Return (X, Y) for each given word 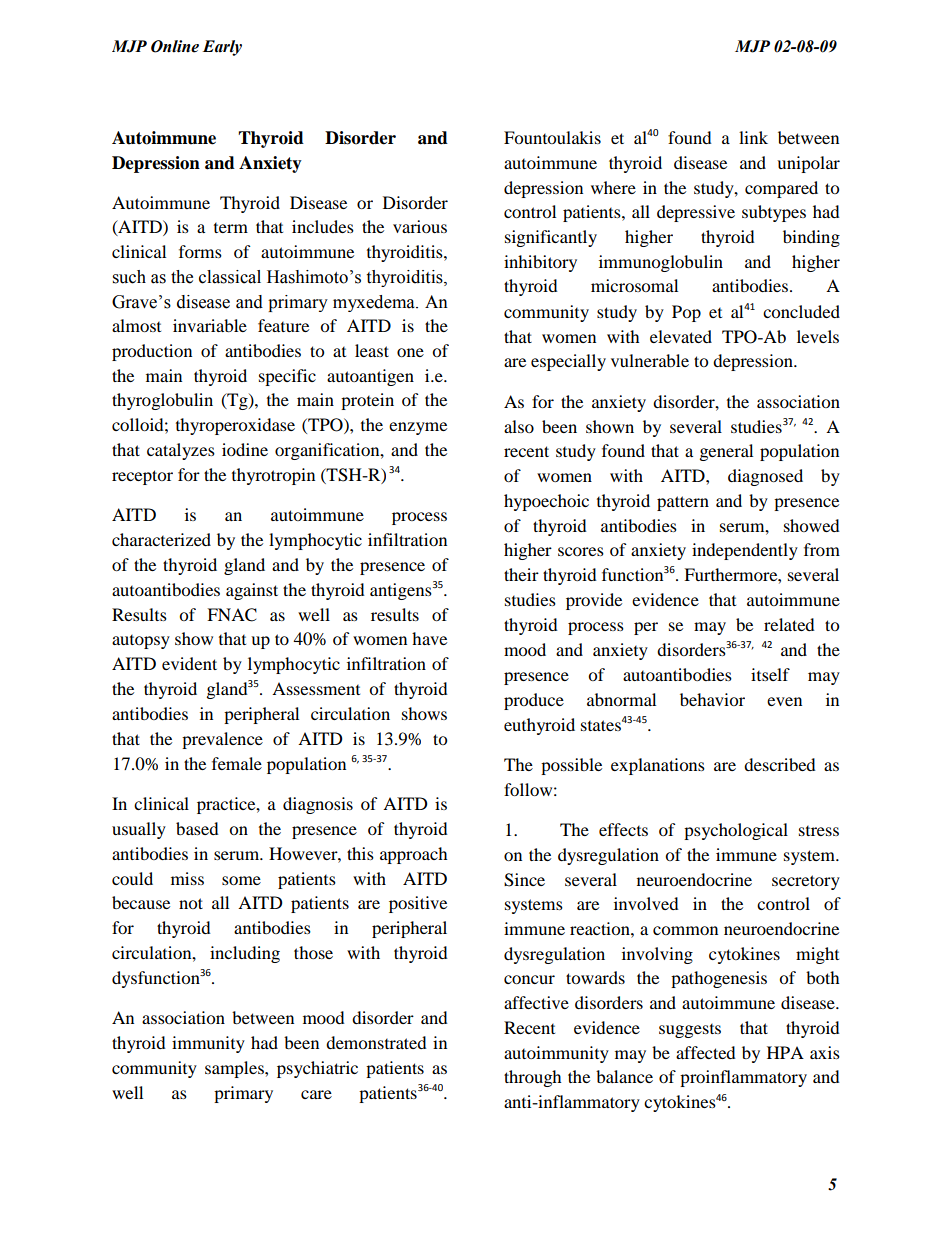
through (533, 1078)
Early (222, 48)
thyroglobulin (162, 401)
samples (235, 1069)
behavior (712, 699)
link (753, 137)
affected (706, 1052)
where (613, 187)
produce (534, 701)
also (519, 426)
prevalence (222, 740)
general (726, 452)
